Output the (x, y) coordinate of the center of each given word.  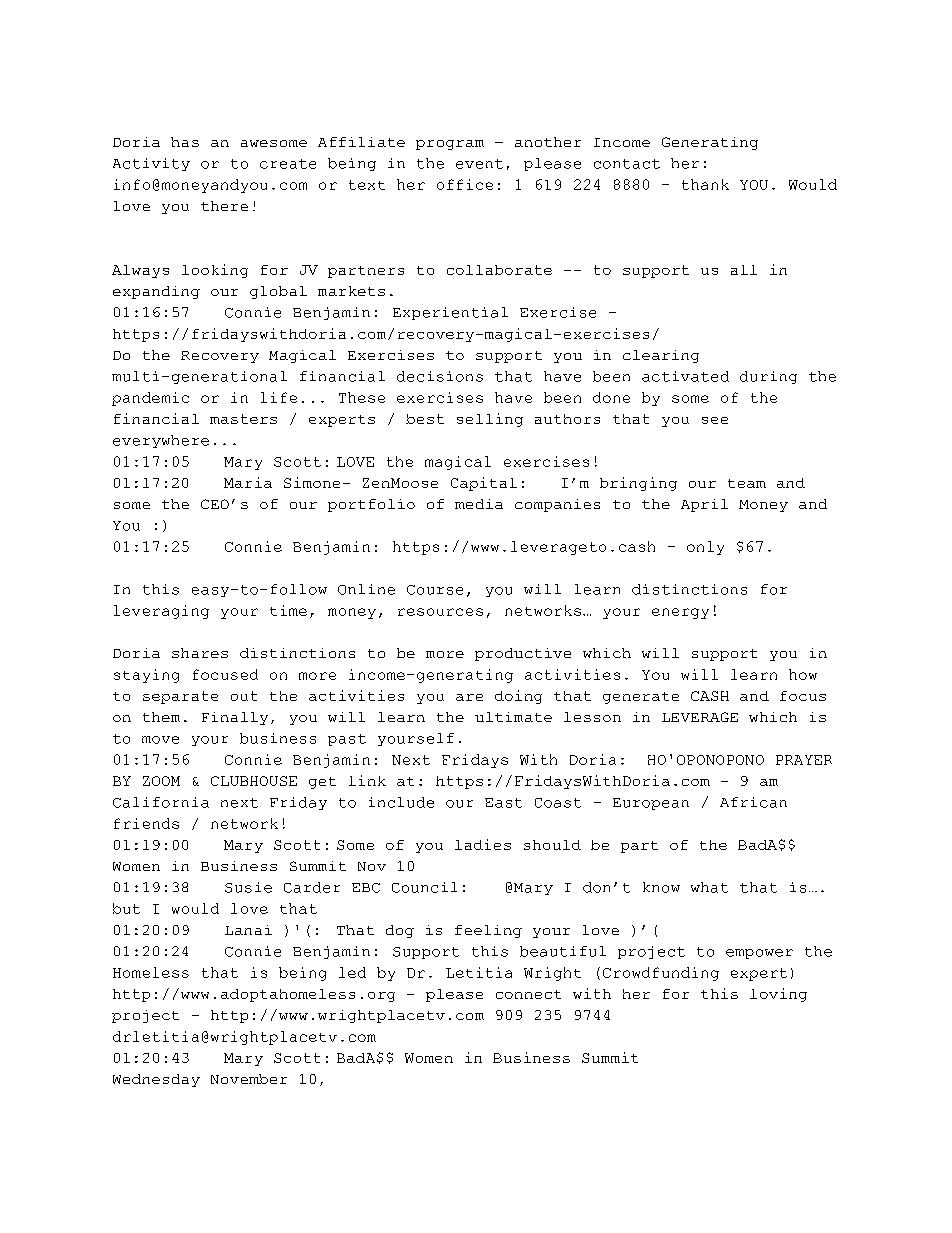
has (185, 142)
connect (528, 994)
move (160, 740)
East (503, 803)
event (479, 164)
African (753, 802)
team (747, 483)
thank (705, 184)
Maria (248, 482)
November (249, 1079)
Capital (484, 484)
